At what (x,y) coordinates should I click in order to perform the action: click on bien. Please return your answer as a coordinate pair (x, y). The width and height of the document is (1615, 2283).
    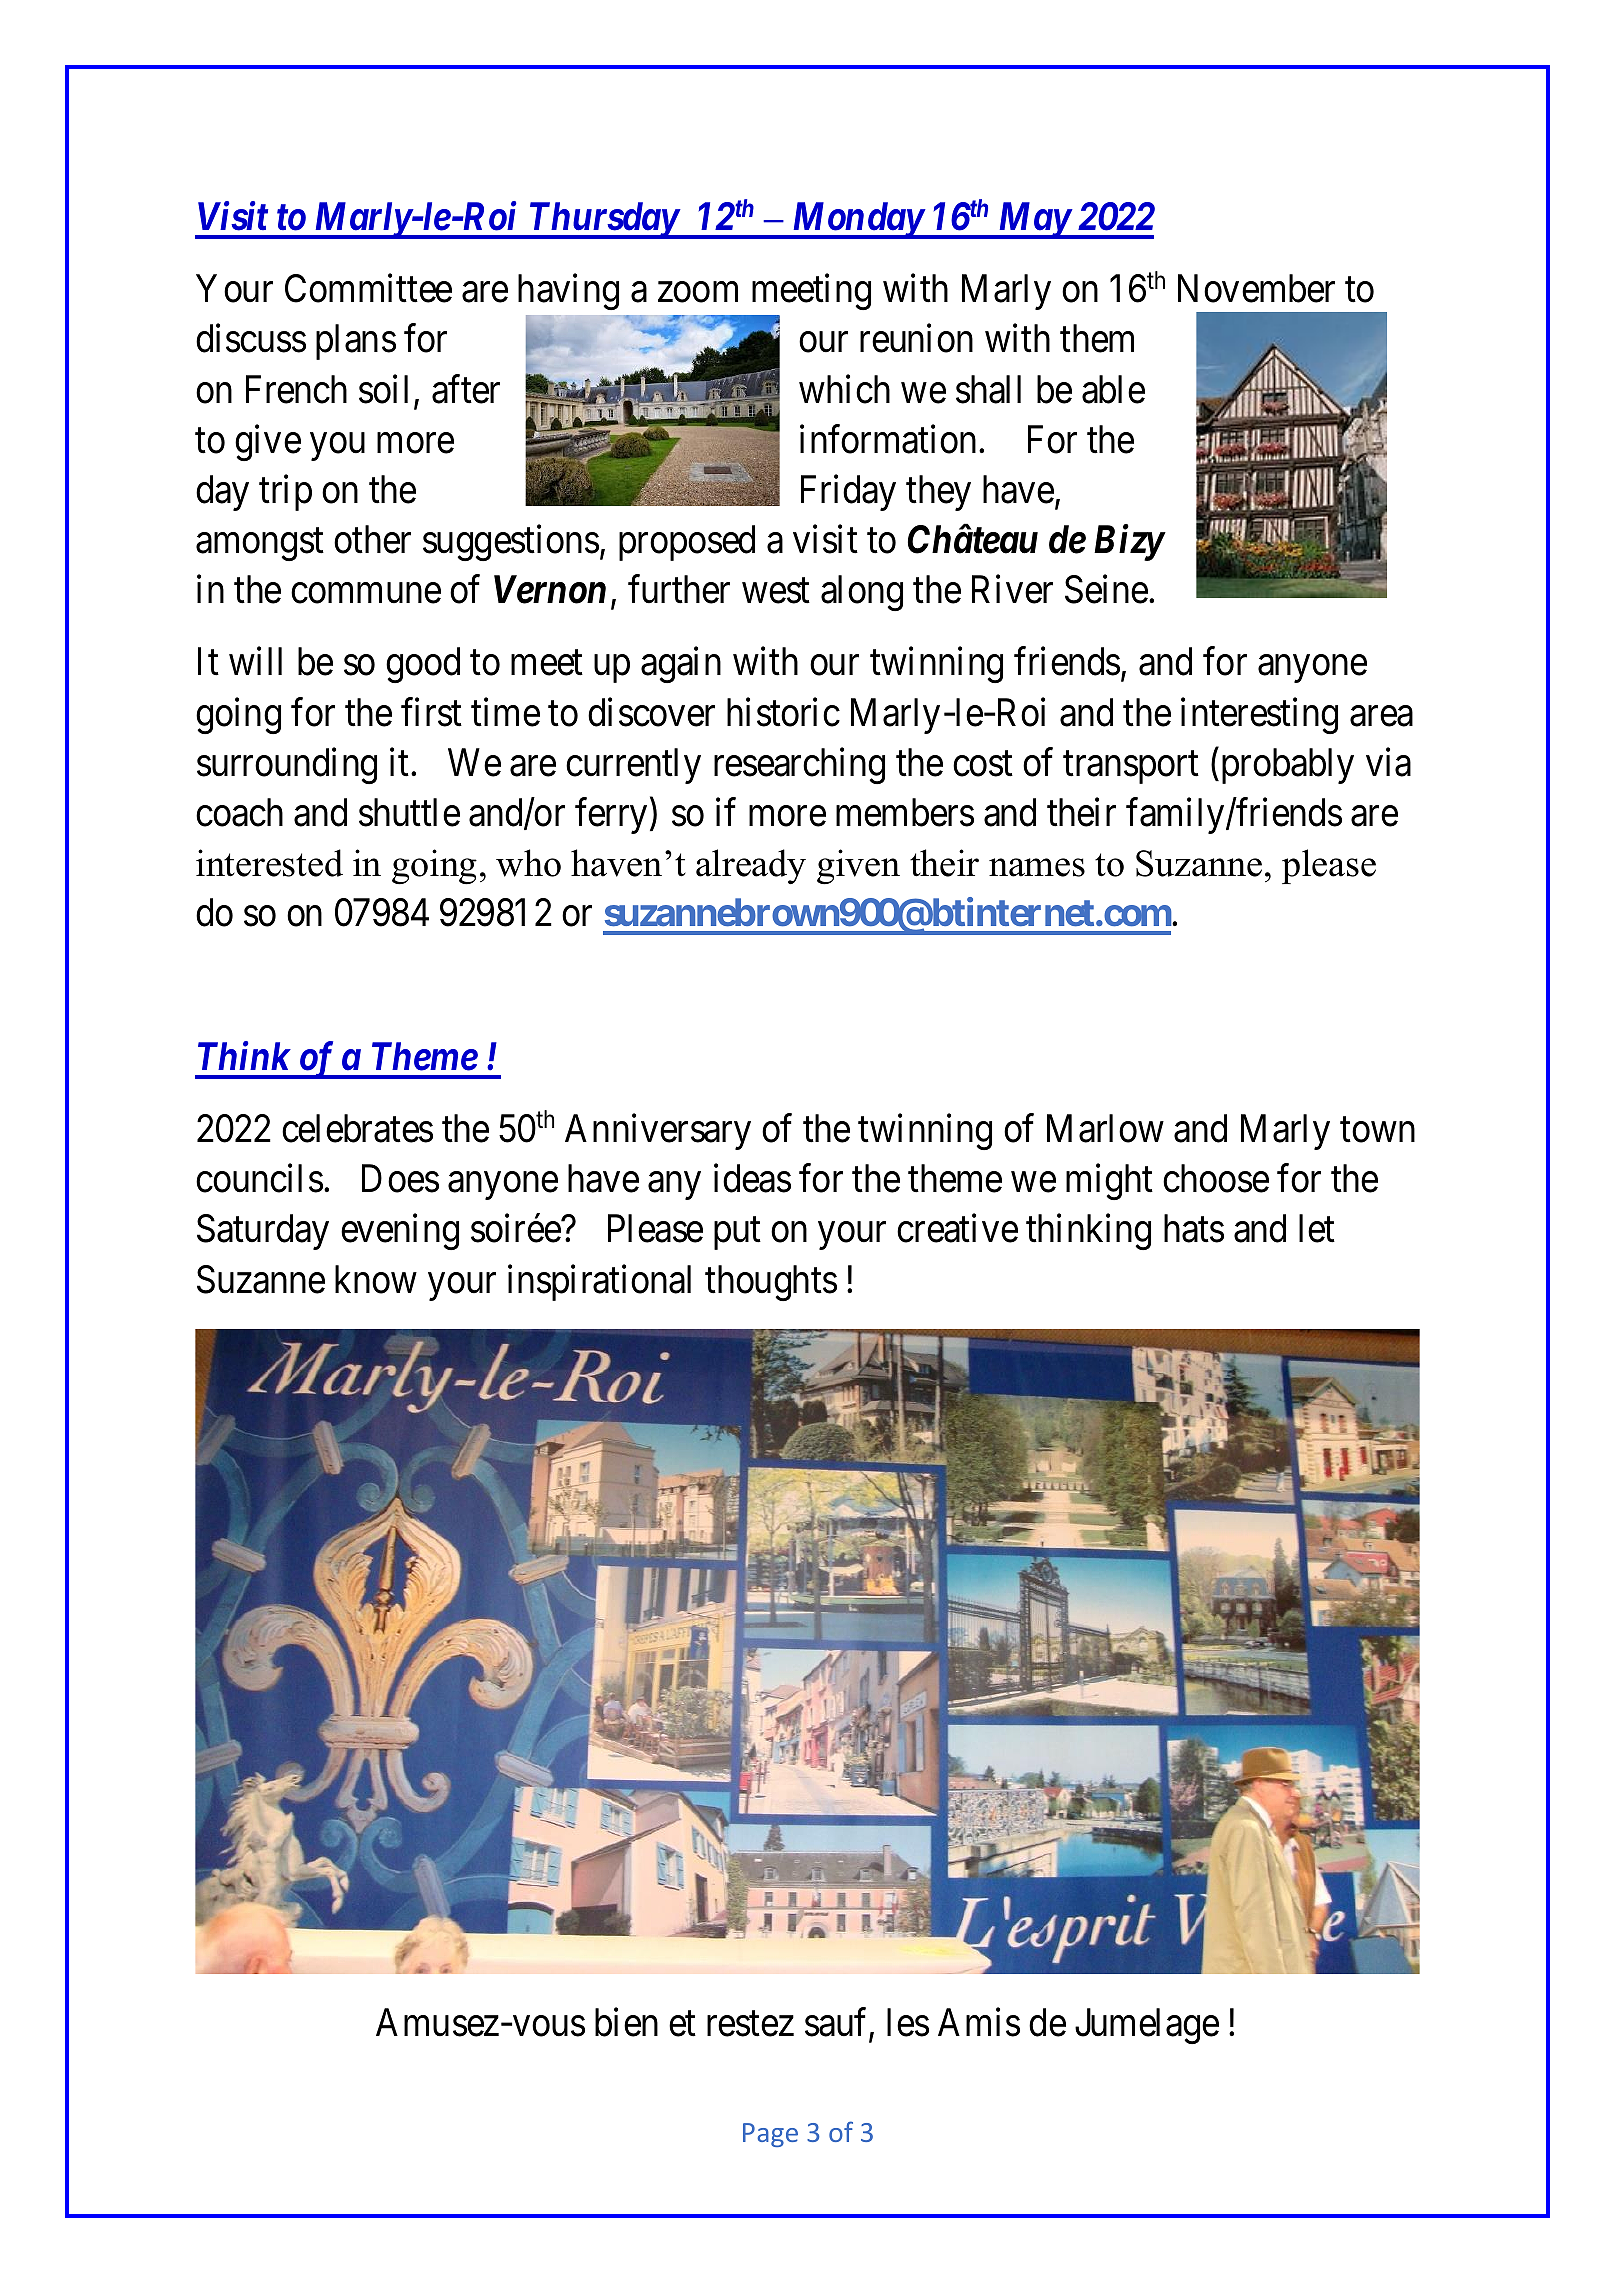
    Looking at the image, I should click on (626, 2022).
